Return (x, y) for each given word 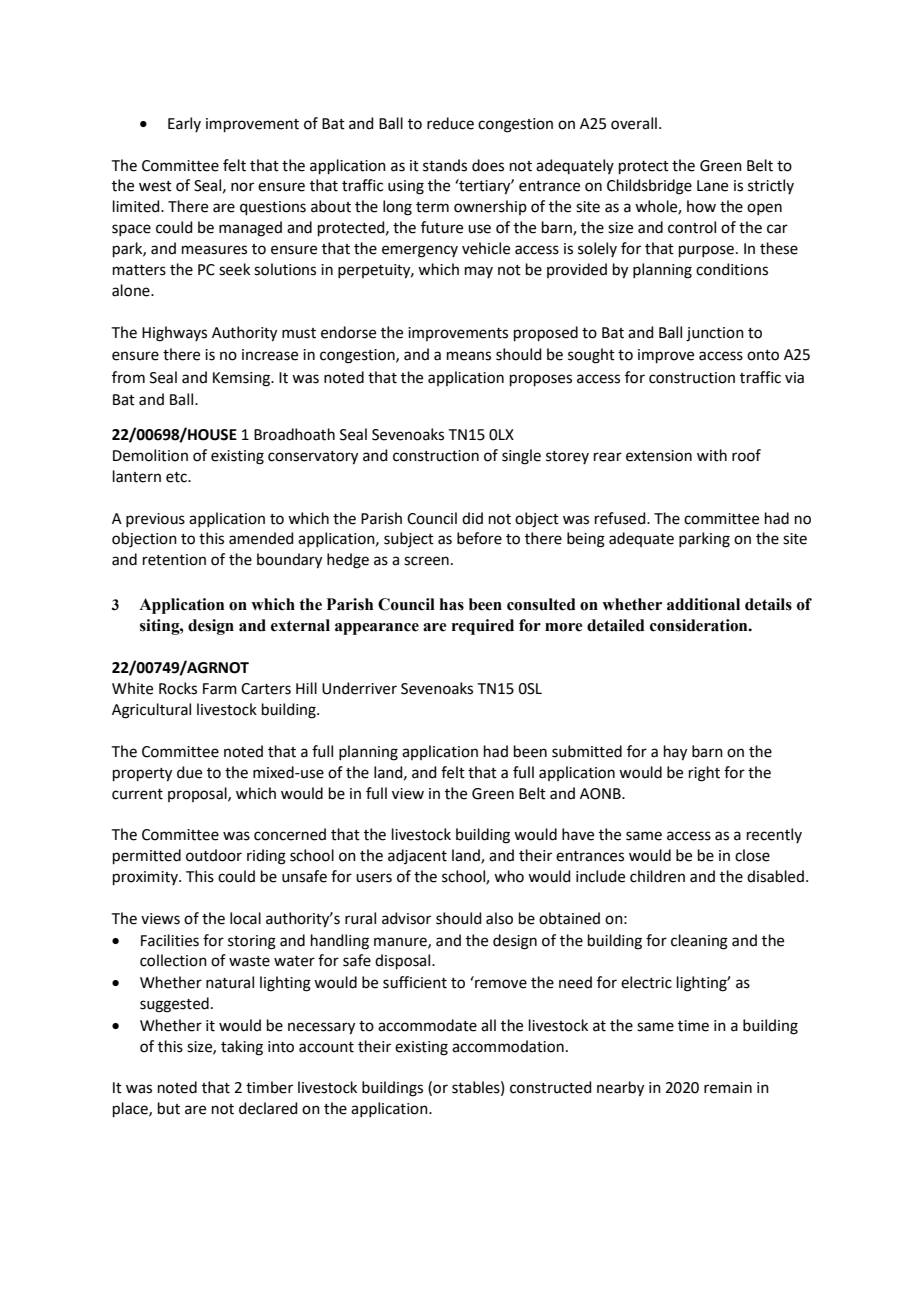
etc (177, 477)
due (189, 772)
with (712, 455)
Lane (712, 186)
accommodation (508, 1046)
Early (184, 124)
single (521, 457)
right (704, 774)
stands (445, 165)
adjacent (417, 856)
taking (242, 1048)
